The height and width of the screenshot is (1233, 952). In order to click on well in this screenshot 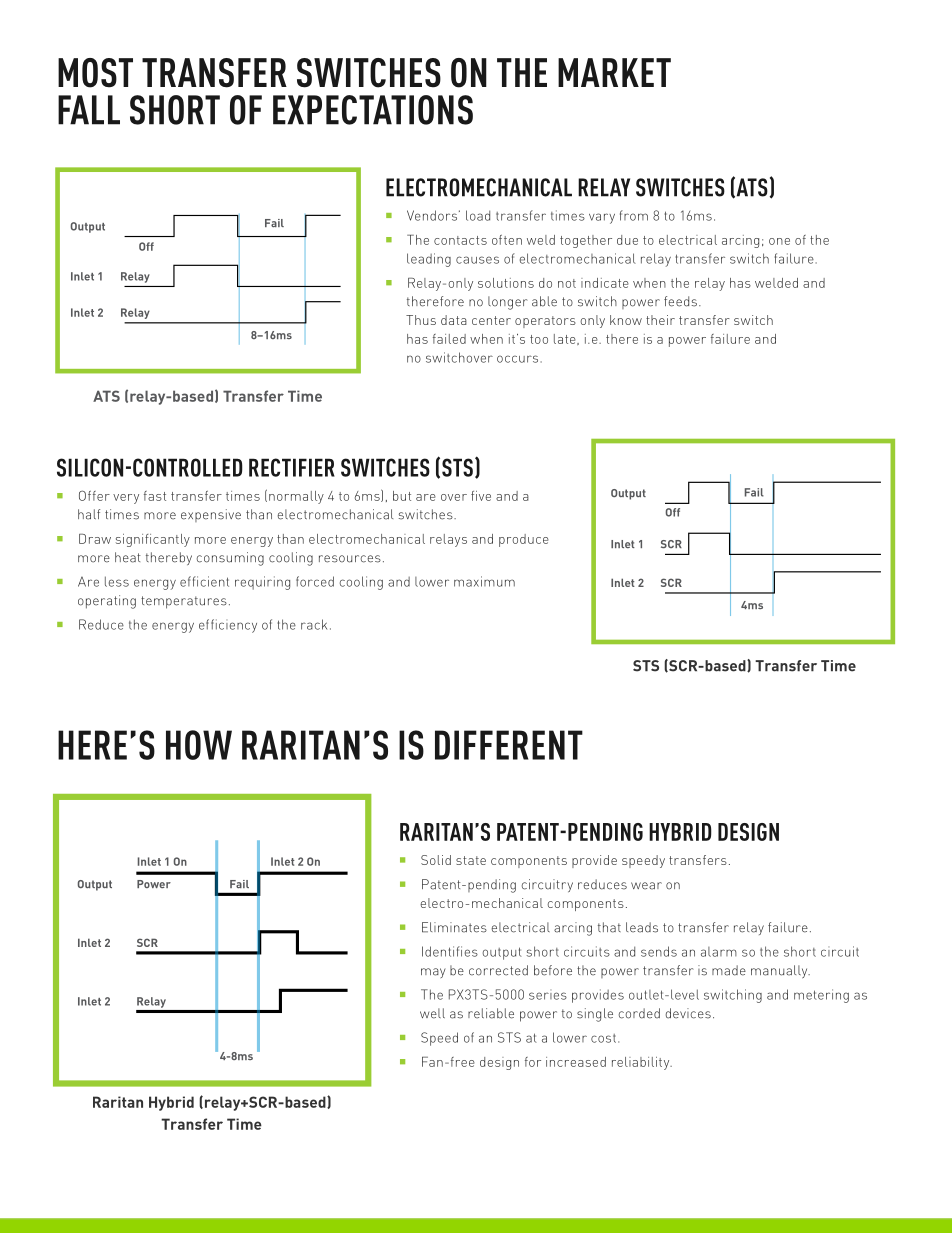, I will do `click(432, 1013)`.
